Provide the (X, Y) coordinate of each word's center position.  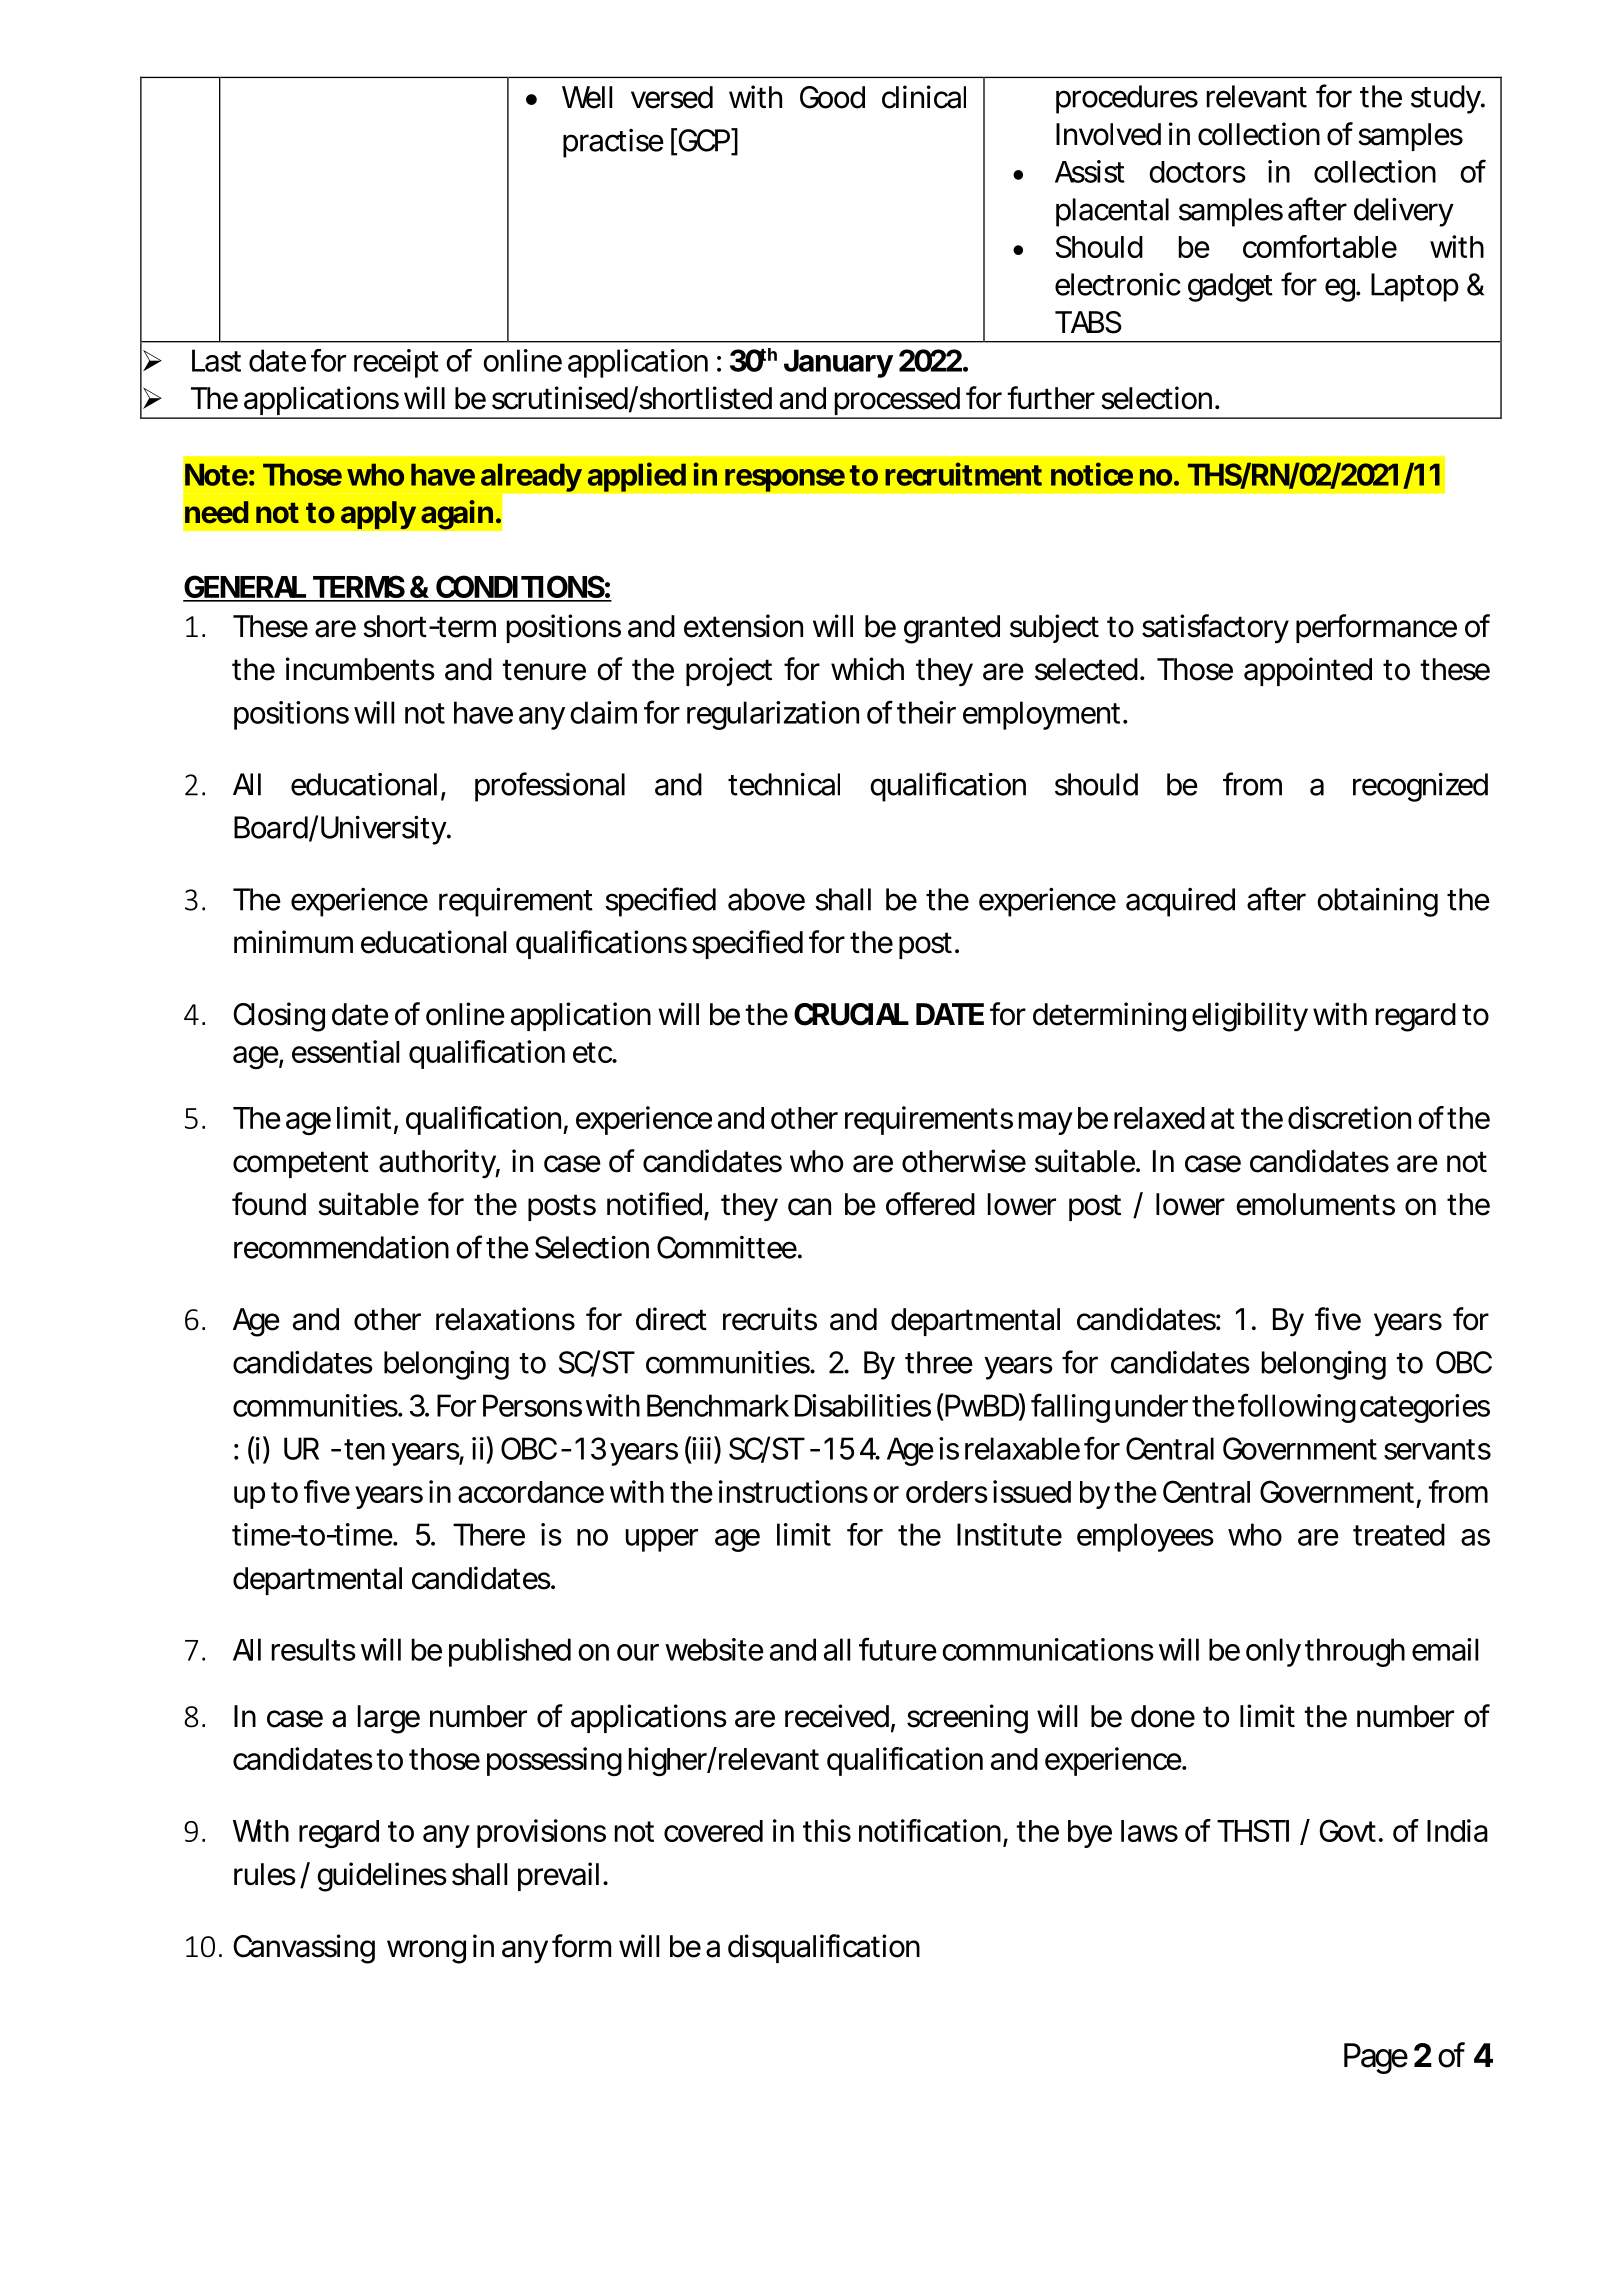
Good (832, 97)
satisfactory (1215, 629)
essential (345, 1051)
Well (587, 97)
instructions (793, 1491)
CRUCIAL (851, 1014)
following (1297, 1408)
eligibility (1250, 1017)
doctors (1197, 172)
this (827, 1830)
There (489, 1534)
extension (743, 626)
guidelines (382, 1877)
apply (379, 515)
